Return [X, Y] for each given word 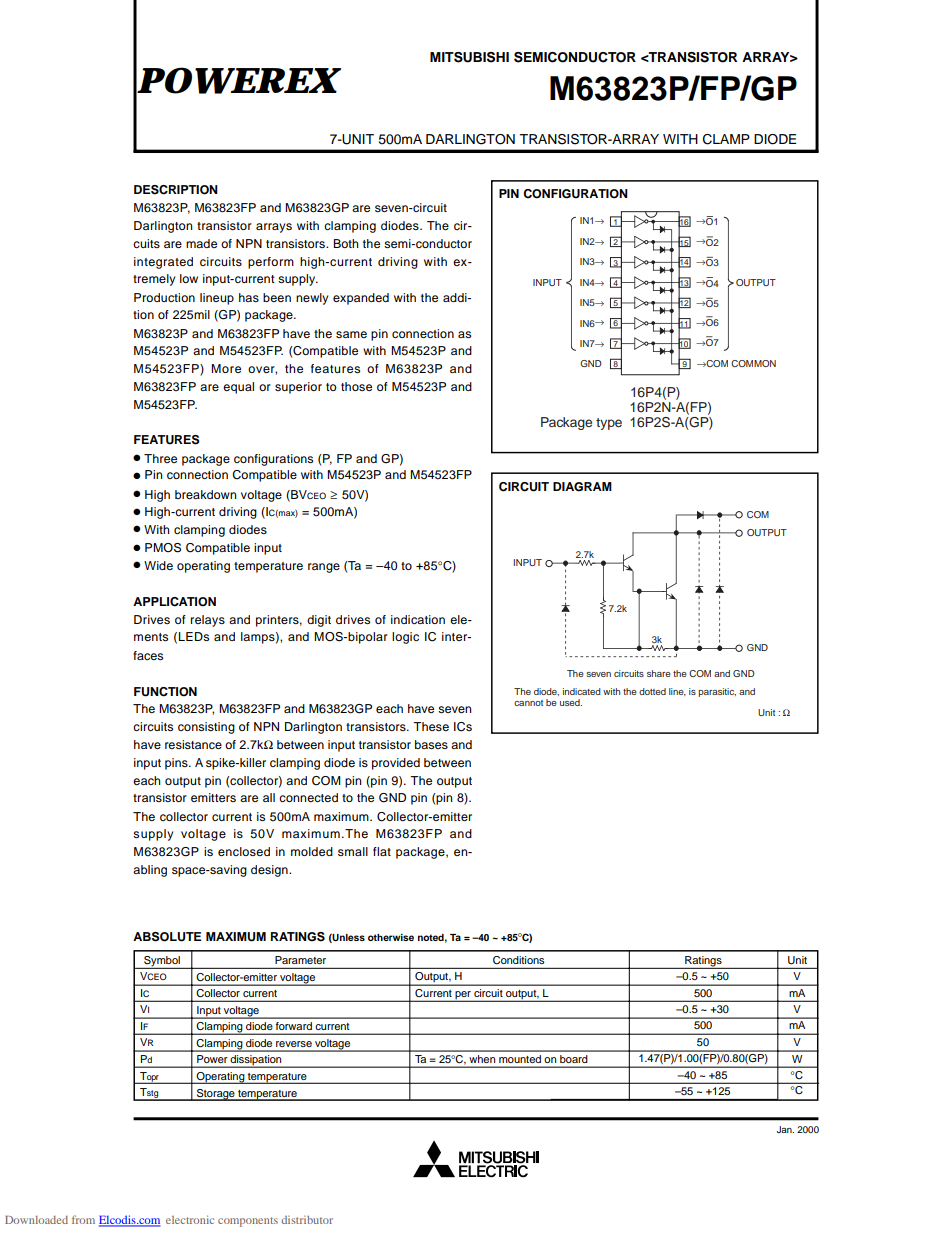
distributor [307, 1219]
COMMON [753, 363]
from [83, 1219]
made [201, 243]
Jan [785, 1129]
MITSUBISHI [469, 57]
